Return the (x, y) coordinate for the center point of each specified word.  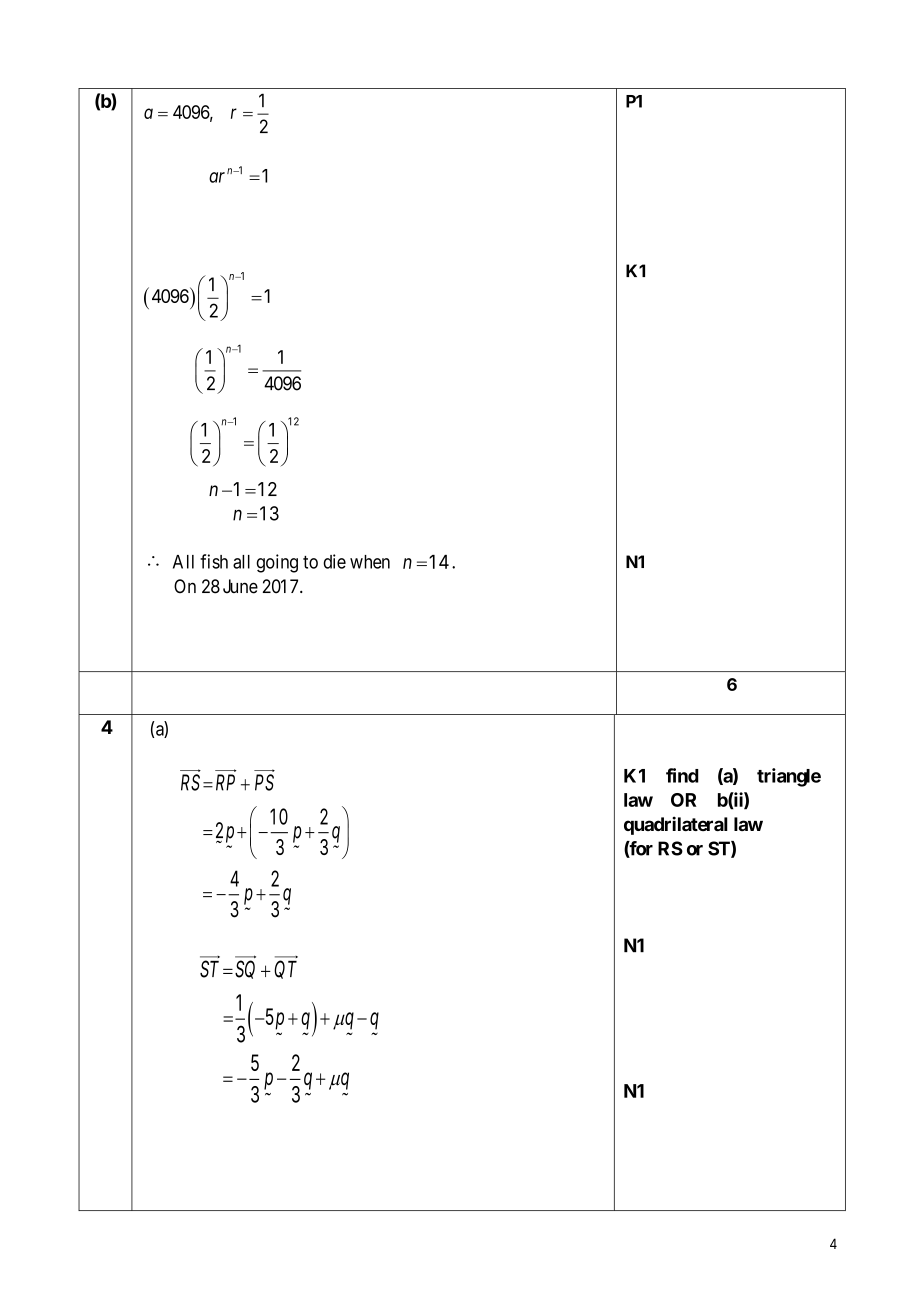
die (334, 561)
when (370, 562)
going (277, 563)
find (682, 775)
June (240, 586)
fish (214, 561)
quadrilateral (676, 825)
